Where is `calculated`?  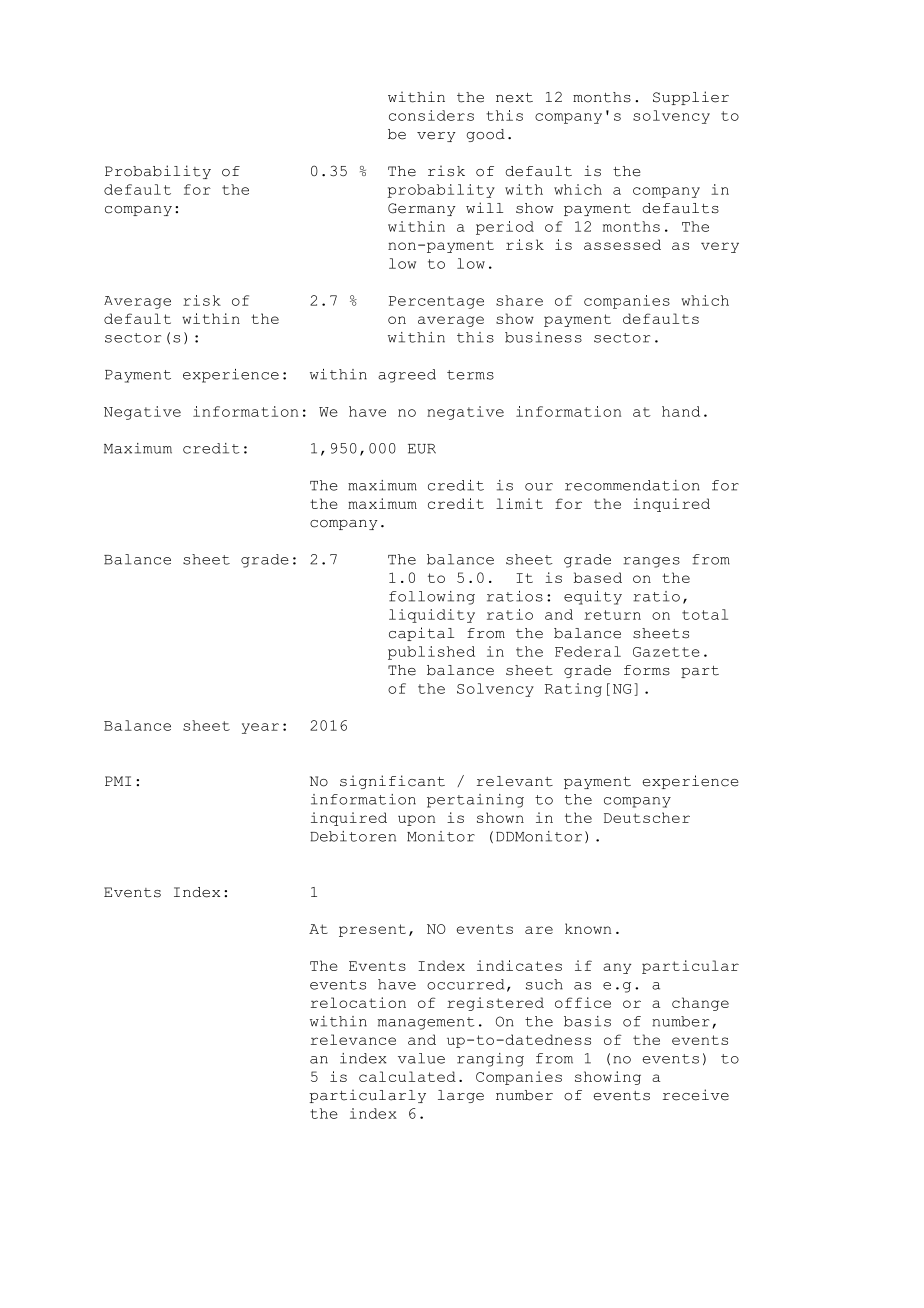 calculated is located at coordinates (407, 1076).
